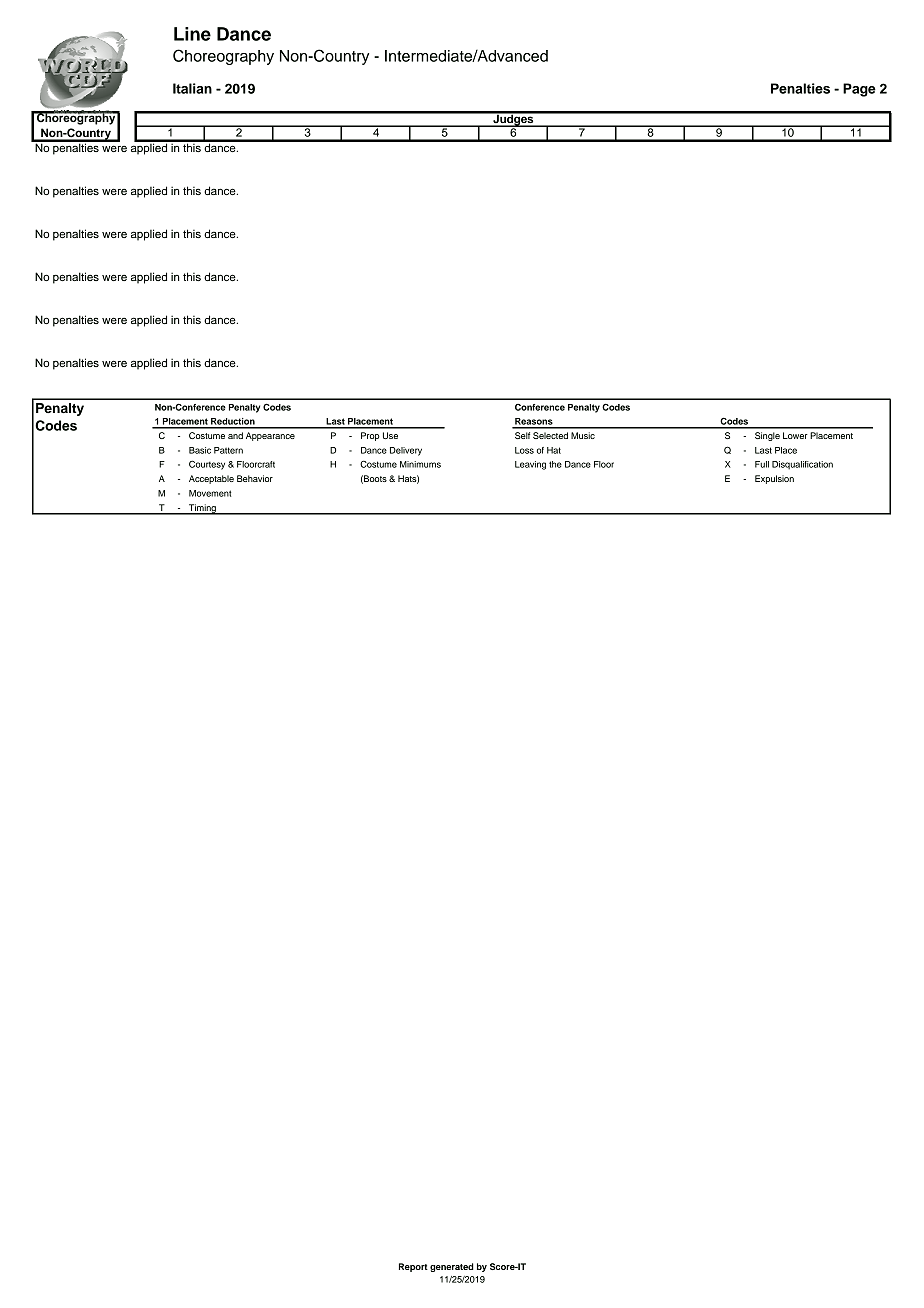  What do you see at coordinates (192, 88) in the image?
I see `Italian` at bounding box center [192, 88].
